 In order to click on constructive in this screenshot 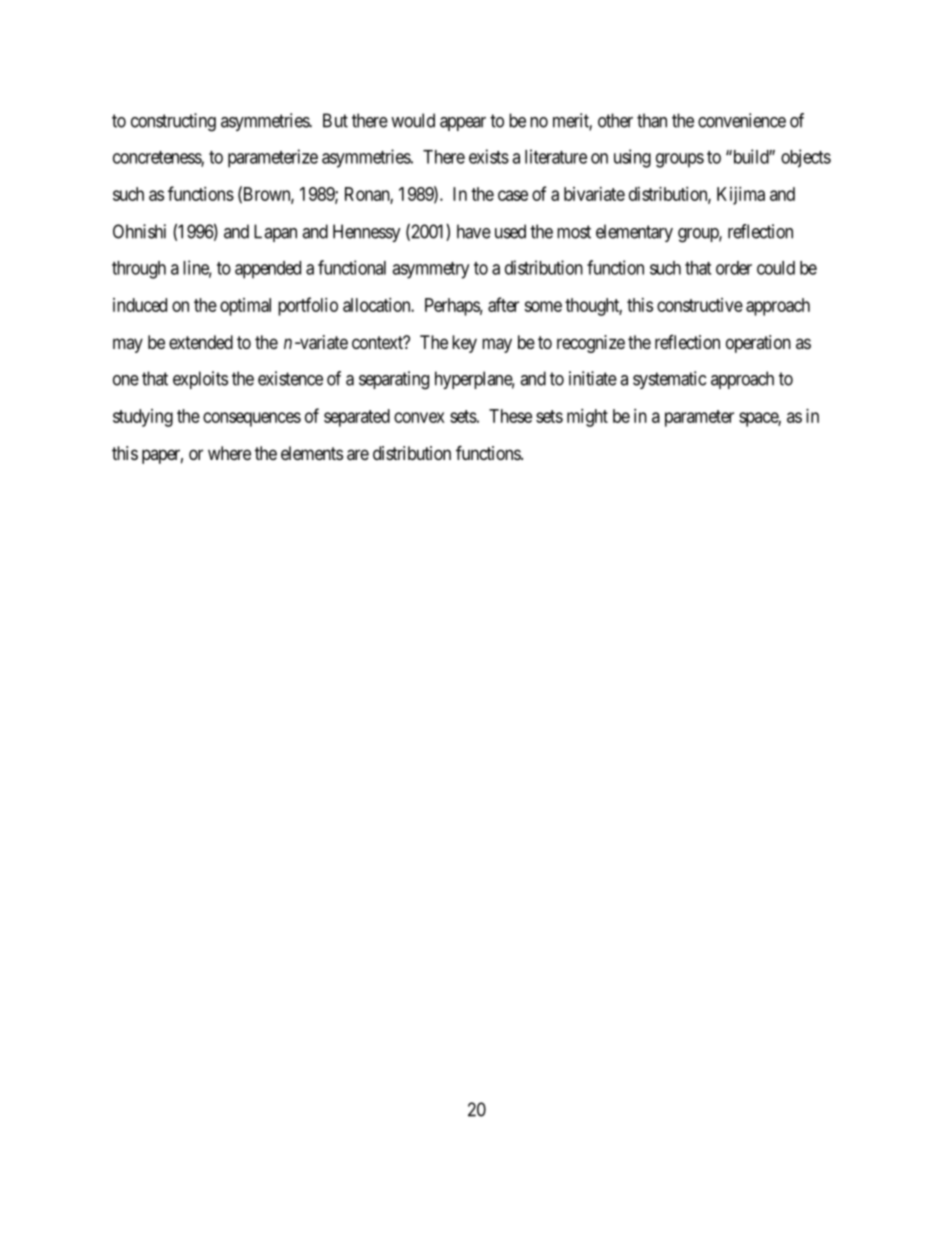, I will do `click(700, 305)`.
